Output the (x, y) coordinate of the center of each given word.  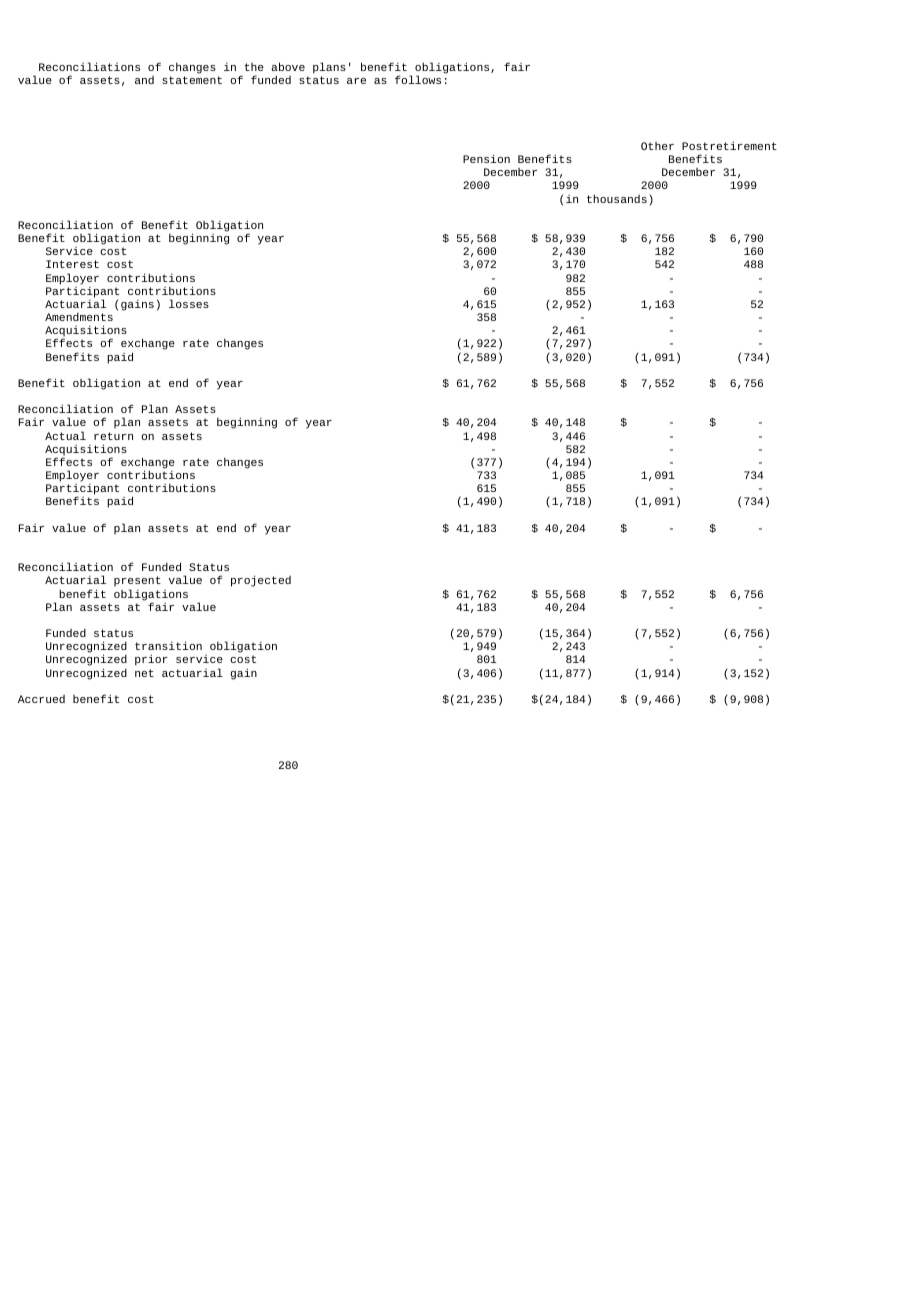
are (356, 81)
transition (168, 645)
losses (189, 303)
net (144, 673)
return (113, 436)
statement (192, 80)
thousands (617, 198)
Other (657, 146)
